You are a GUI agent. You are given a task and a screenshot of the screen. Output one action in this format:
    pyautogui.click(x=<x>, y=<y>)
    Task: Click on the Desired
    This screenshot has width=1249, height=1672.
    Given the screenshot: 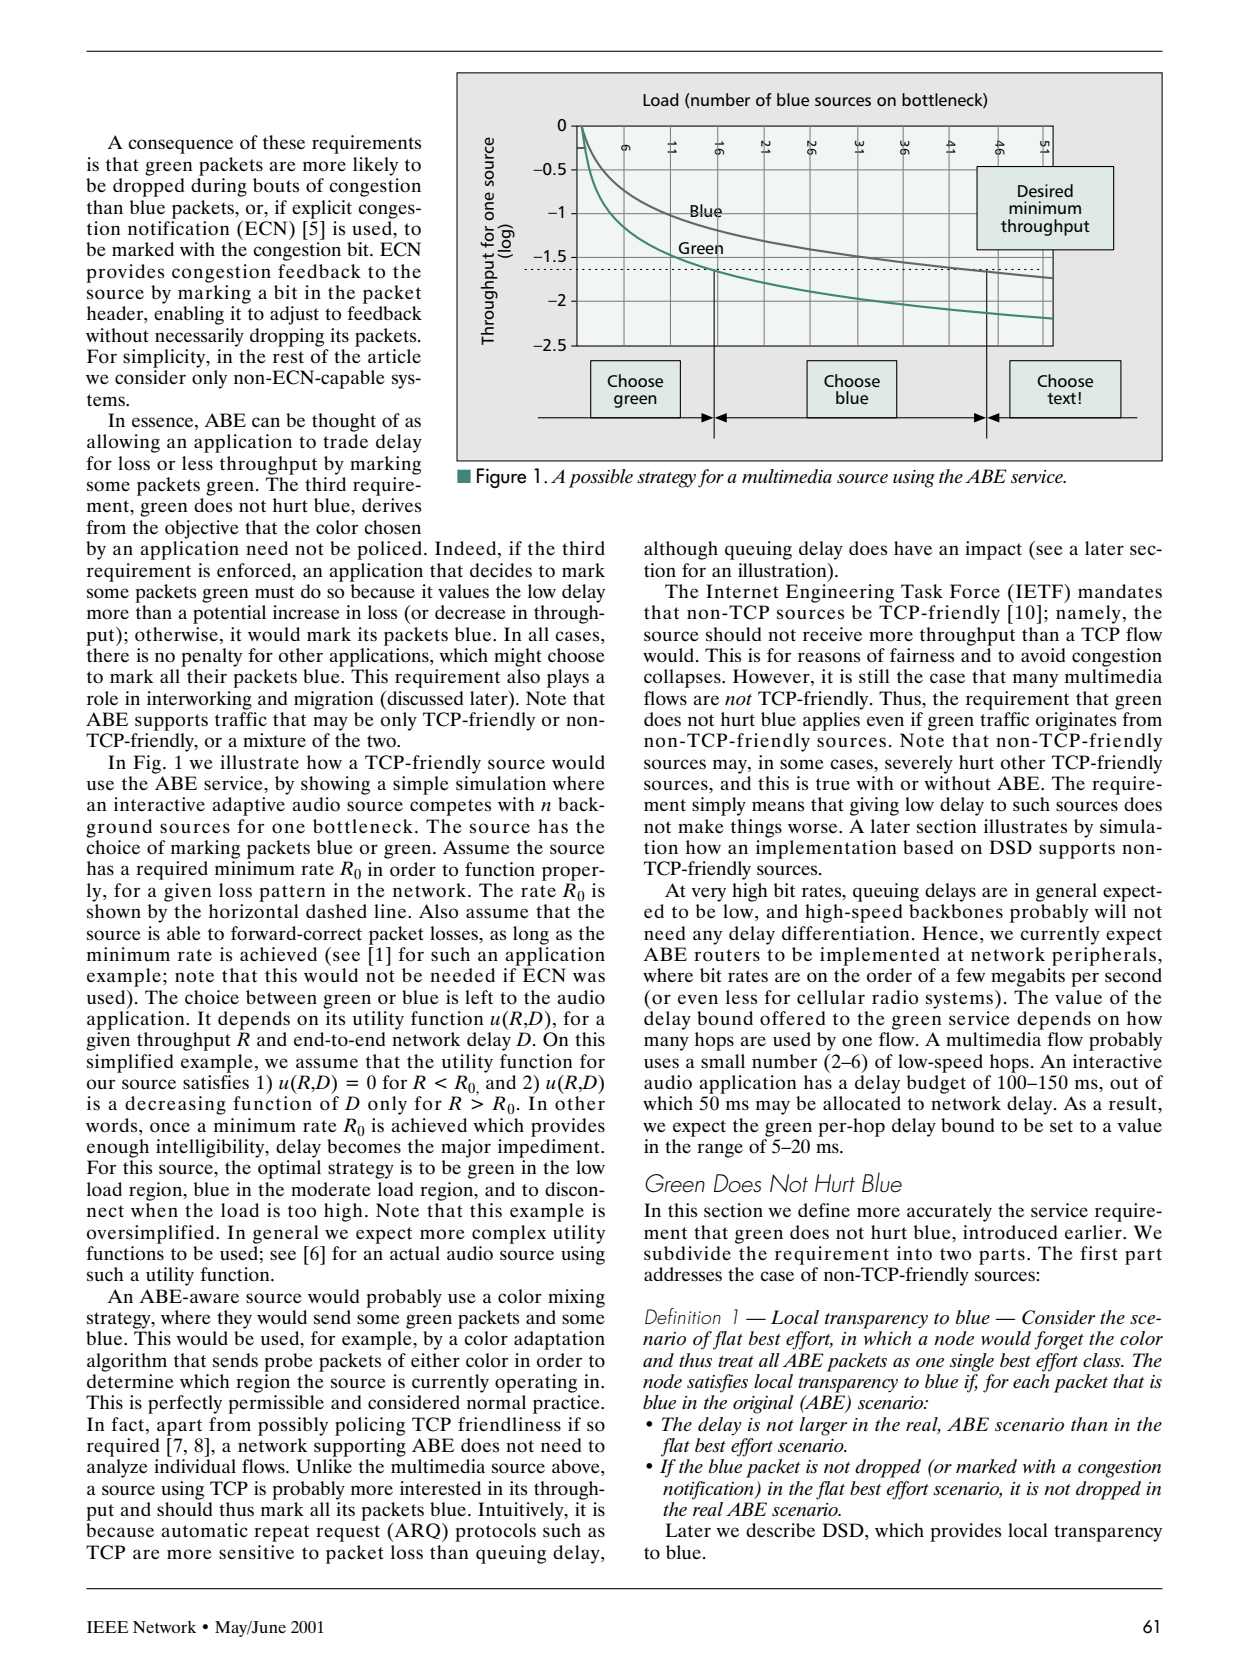 What is the action you would take?
    pyautogui.click(x=1045, y=190)
